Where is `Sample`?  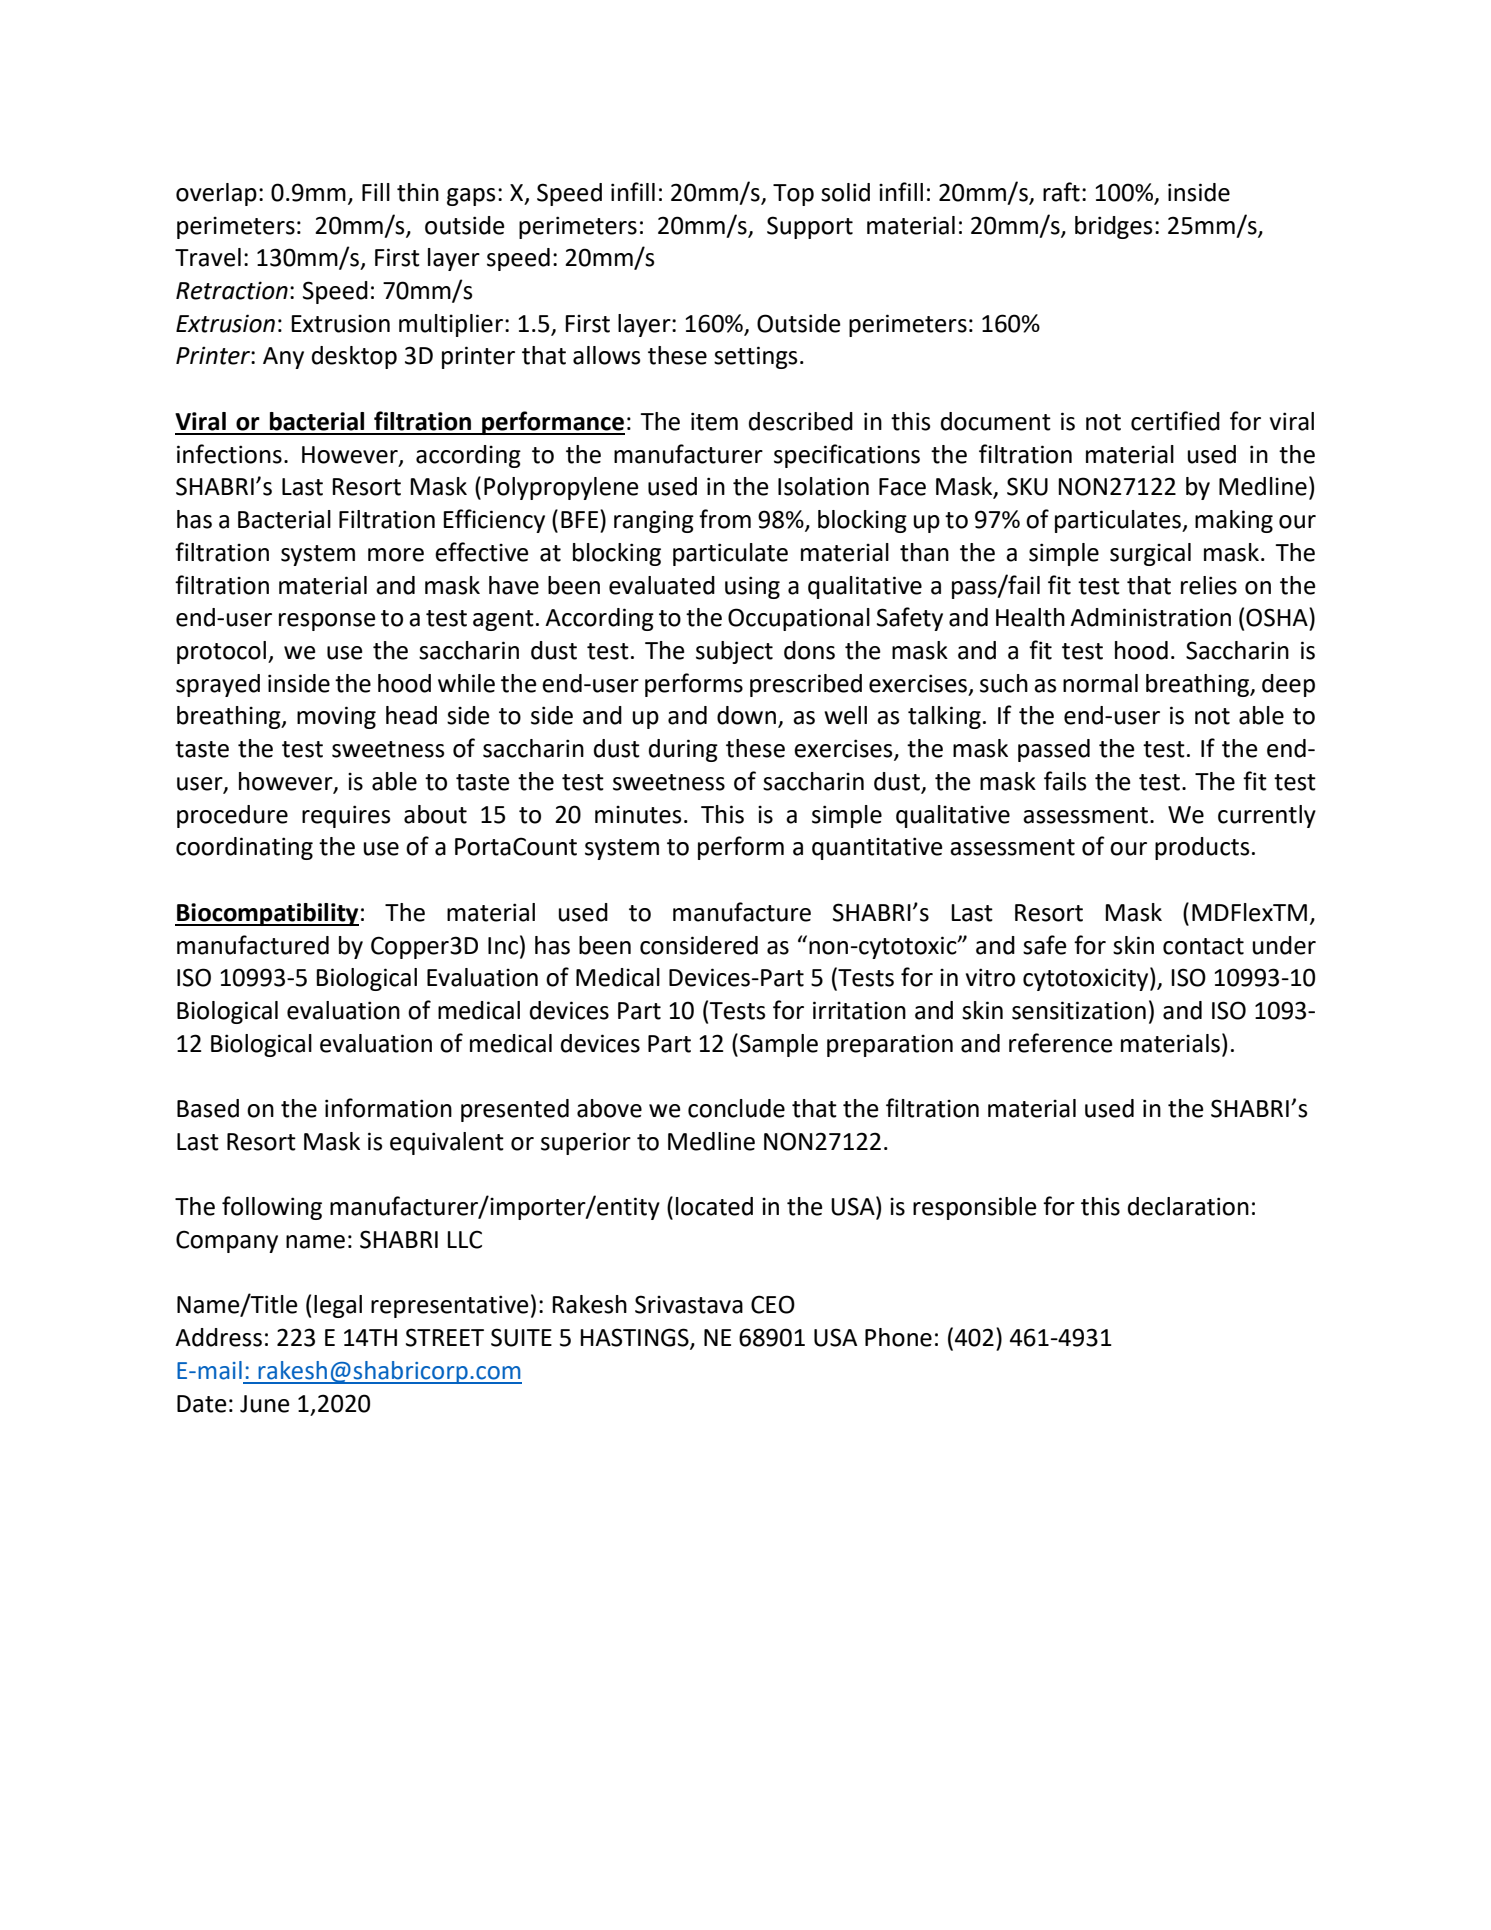
Sample is located at coordinates (779, 1045).
